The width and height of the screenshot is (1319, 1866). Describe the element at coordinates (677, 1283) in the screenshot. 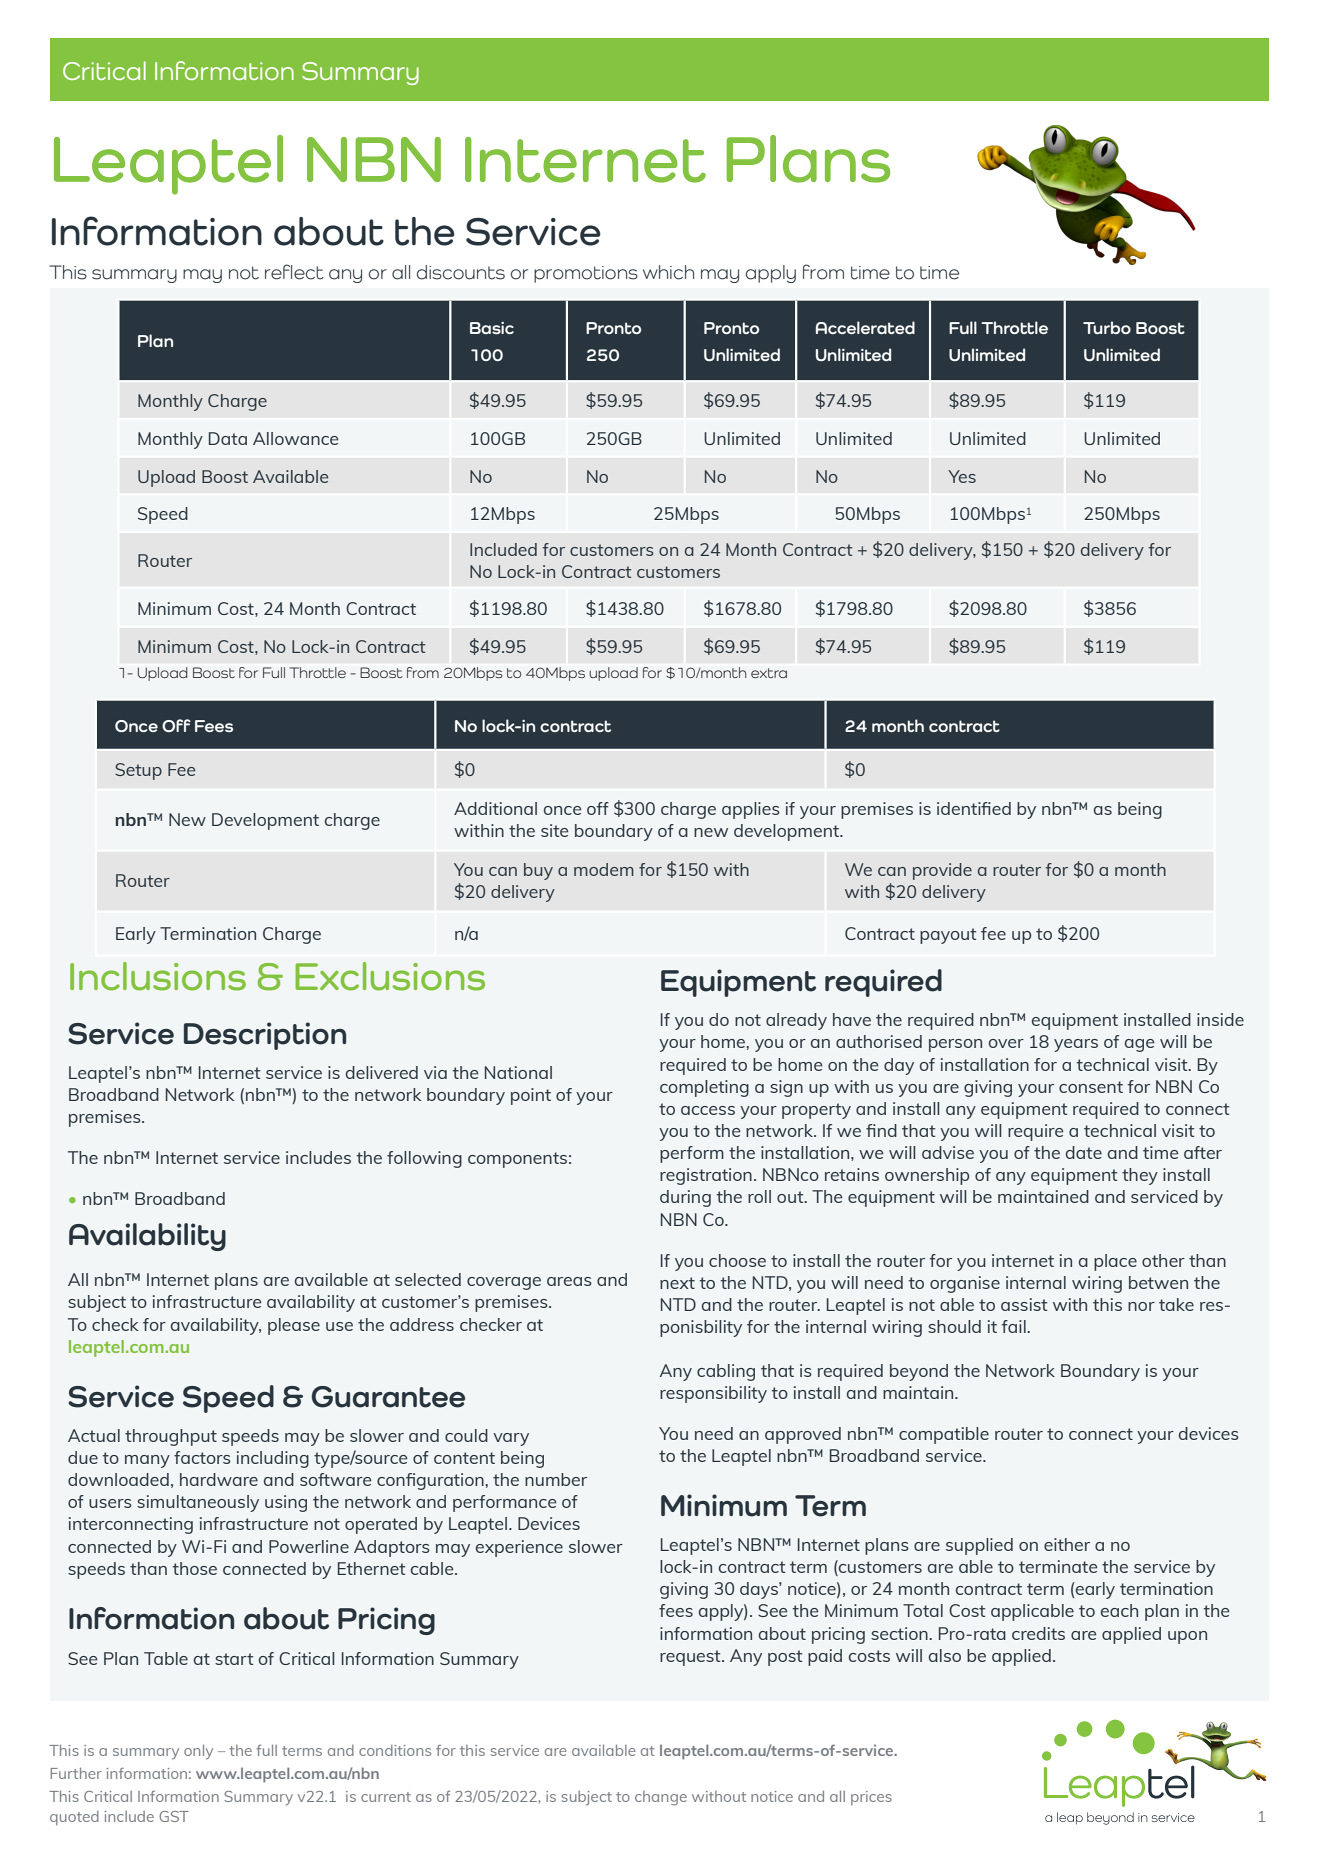

I see `next` at that location.
